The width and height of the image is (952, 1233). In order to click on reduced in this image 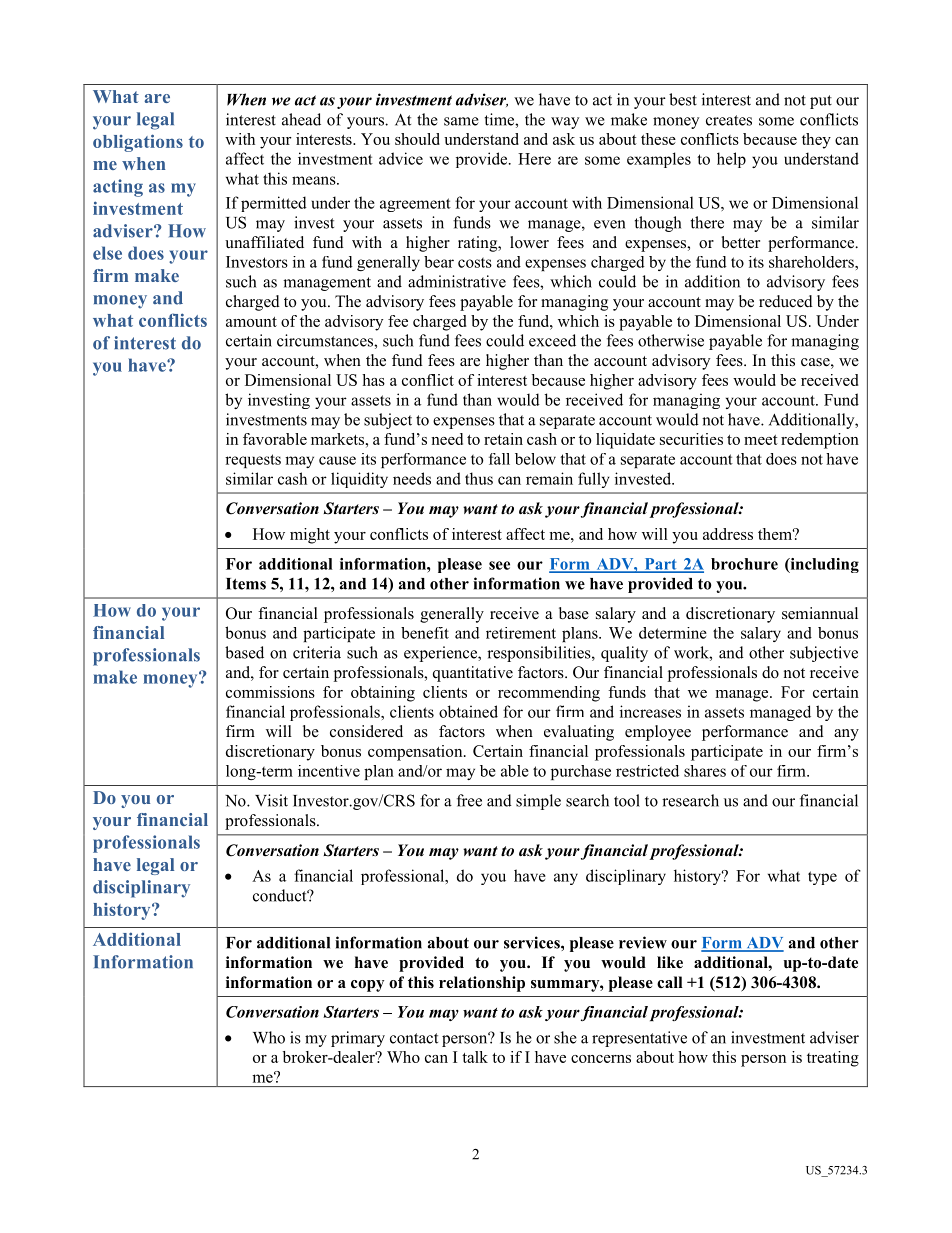, I will do `click(786, 301)`.
